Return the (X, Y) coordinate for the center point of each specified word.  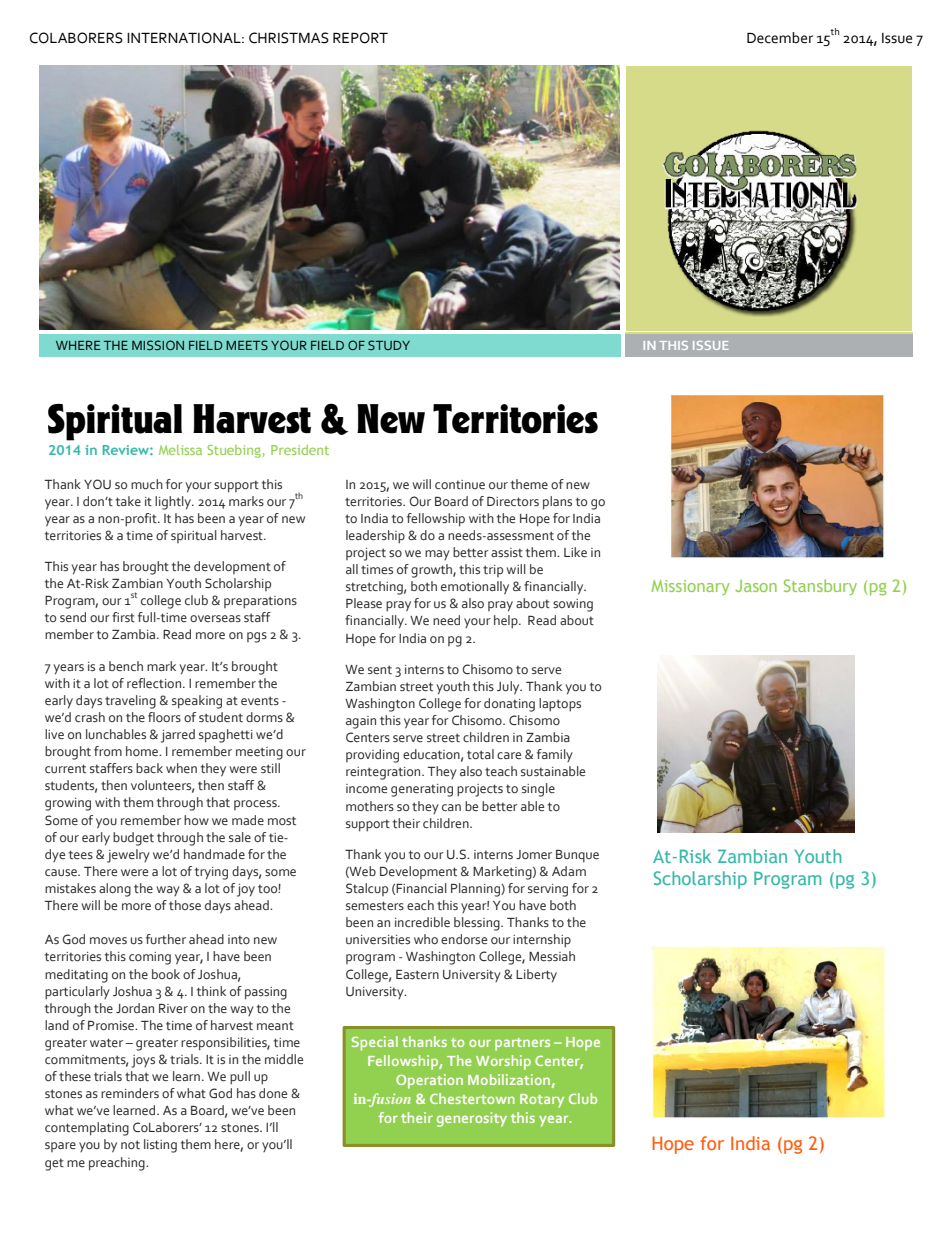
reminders (130, 1093)
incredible (422, 922)
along (115, 890)
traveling (130, 702)
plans (557, 503)
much (147, 484)
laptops (560, 705)
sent (380, 669)
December (780, 38)
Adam (569, 871)
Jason (756, 586)
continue (460, 484)
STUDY (389, 345)
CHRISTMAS (289, 38)
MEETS (247, 345)
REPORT (360, 38)
